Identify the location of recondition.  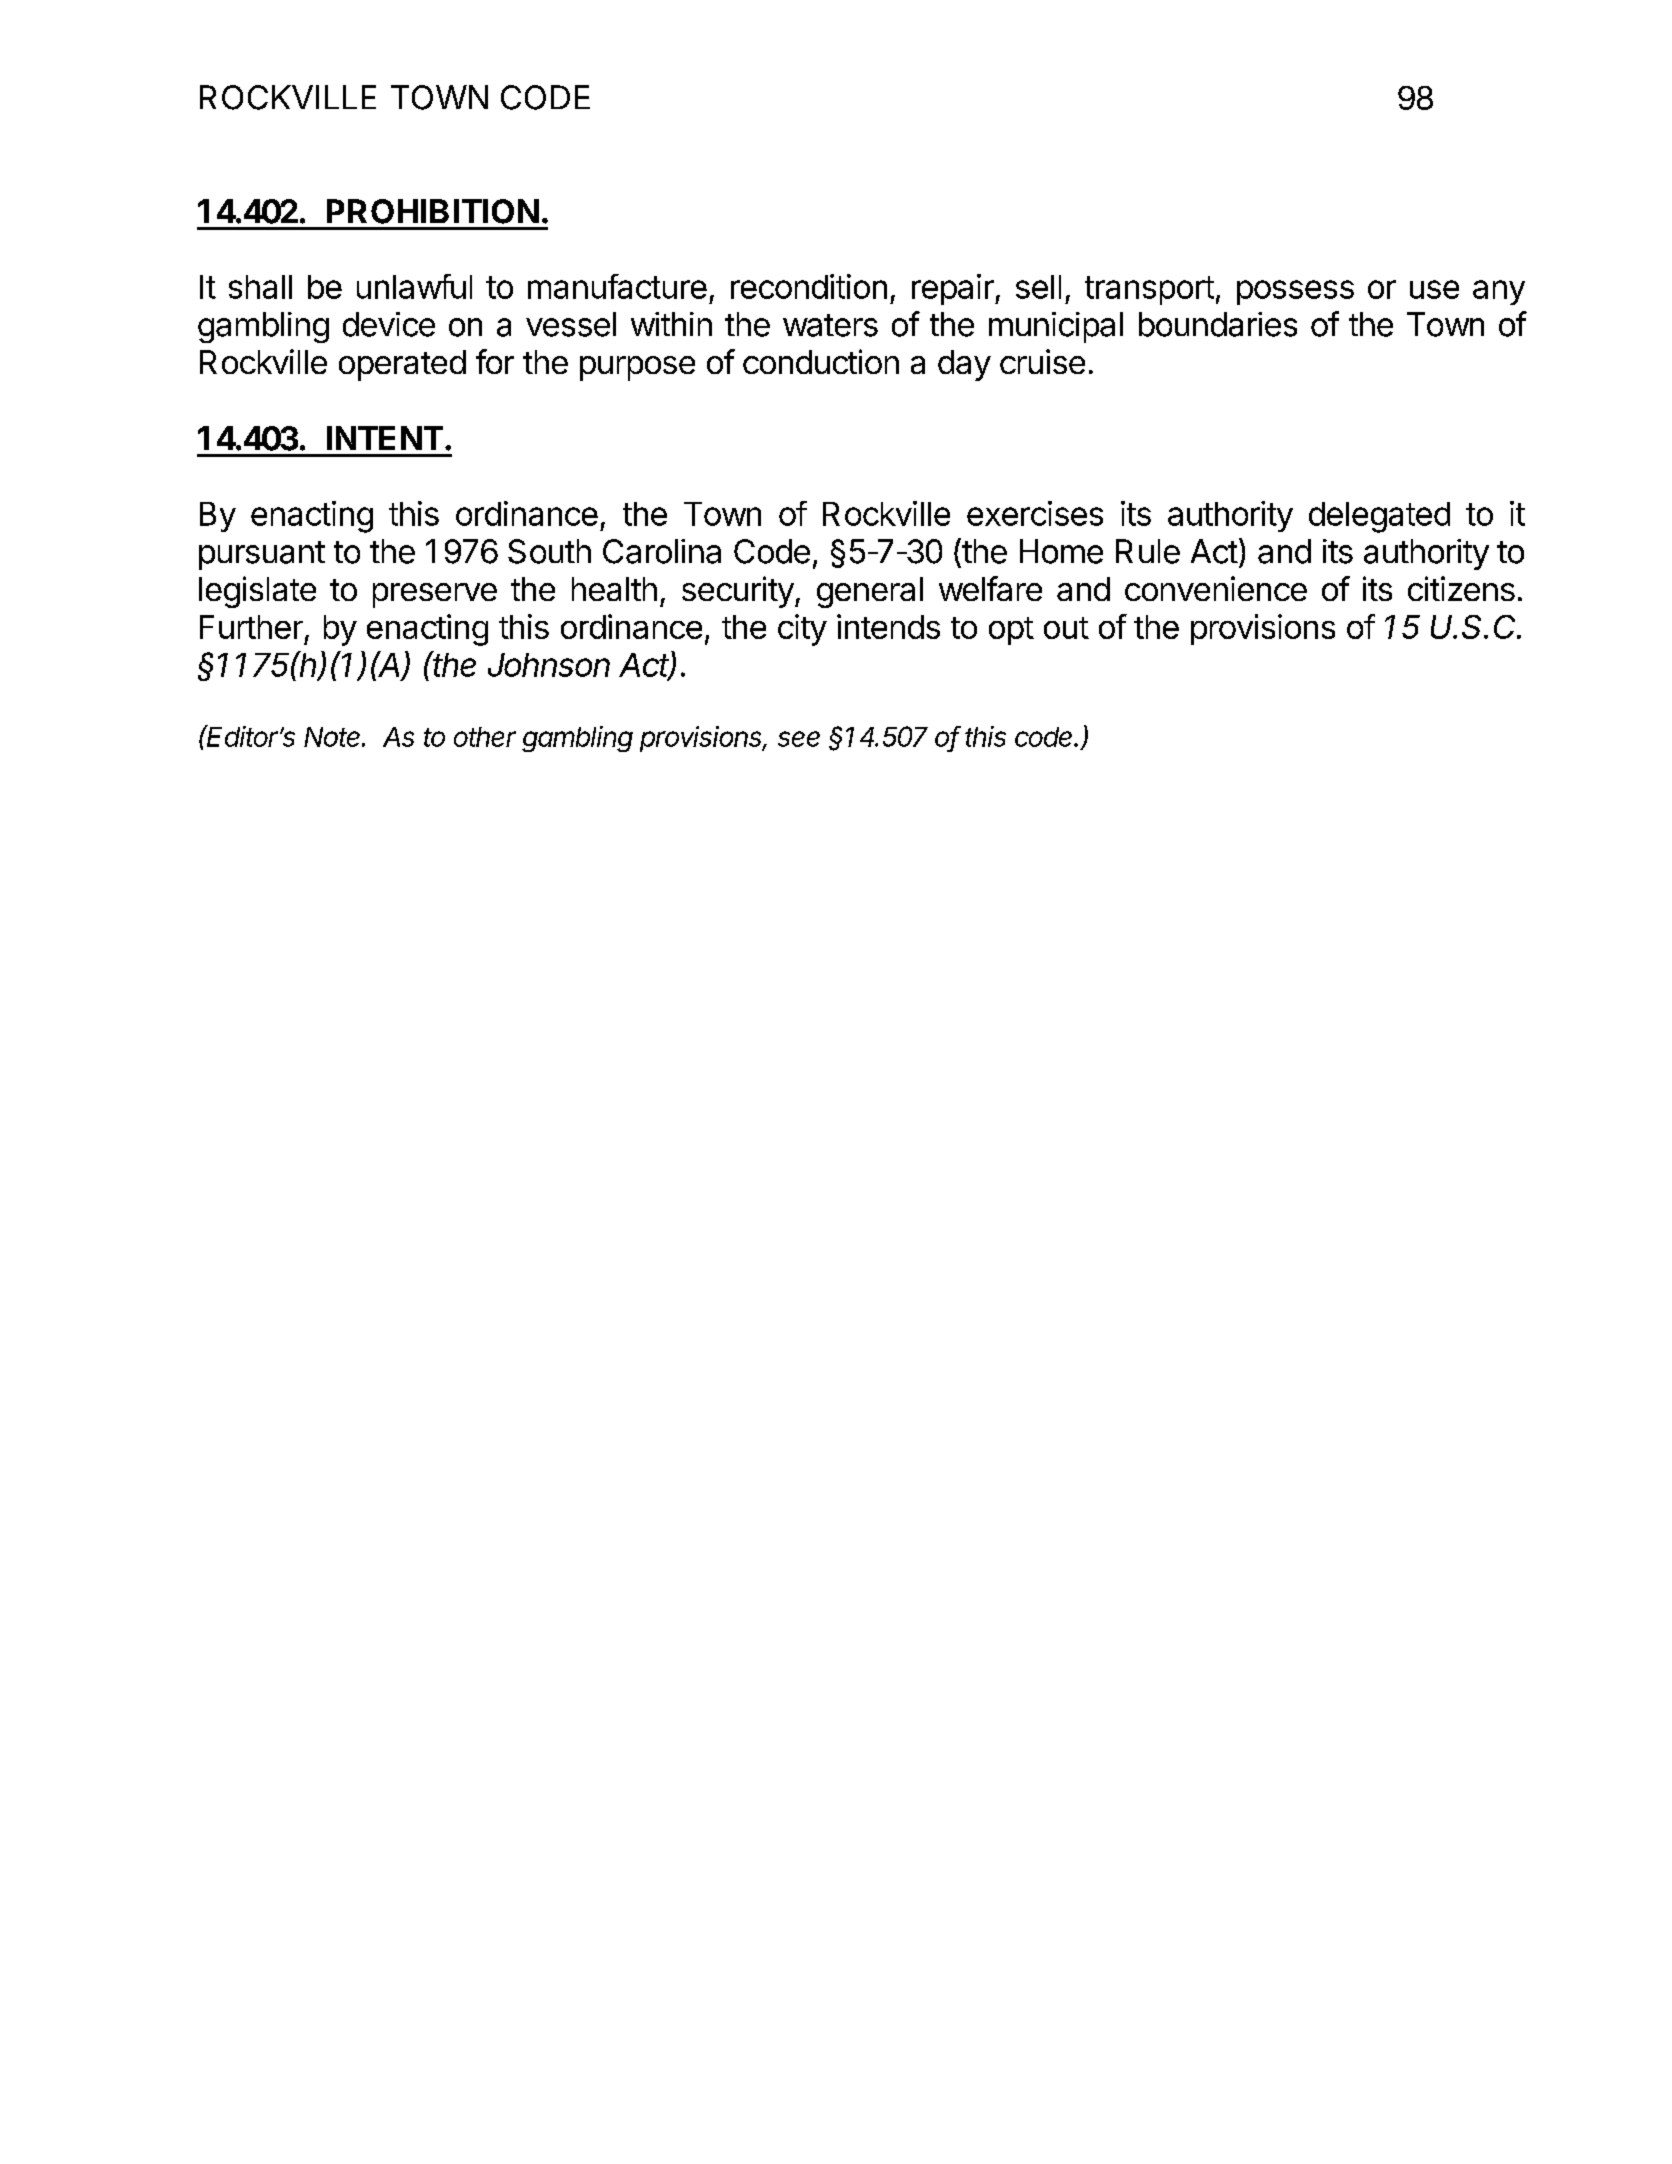
(809, 286).
